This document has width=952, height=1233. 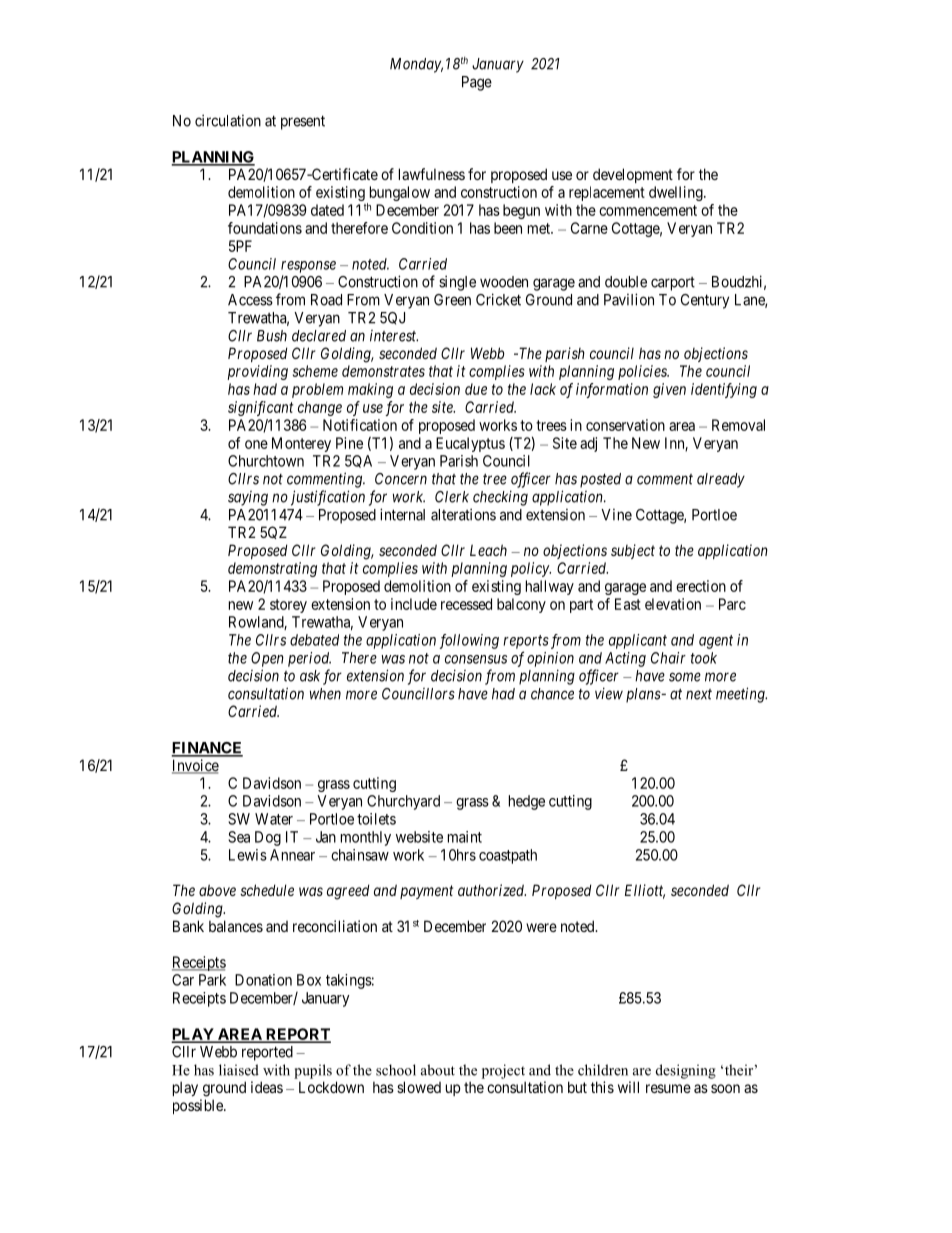 What do you see at coordinates (673, 604) in the document?
I see `elevation` at bounding box center [673, 604].
